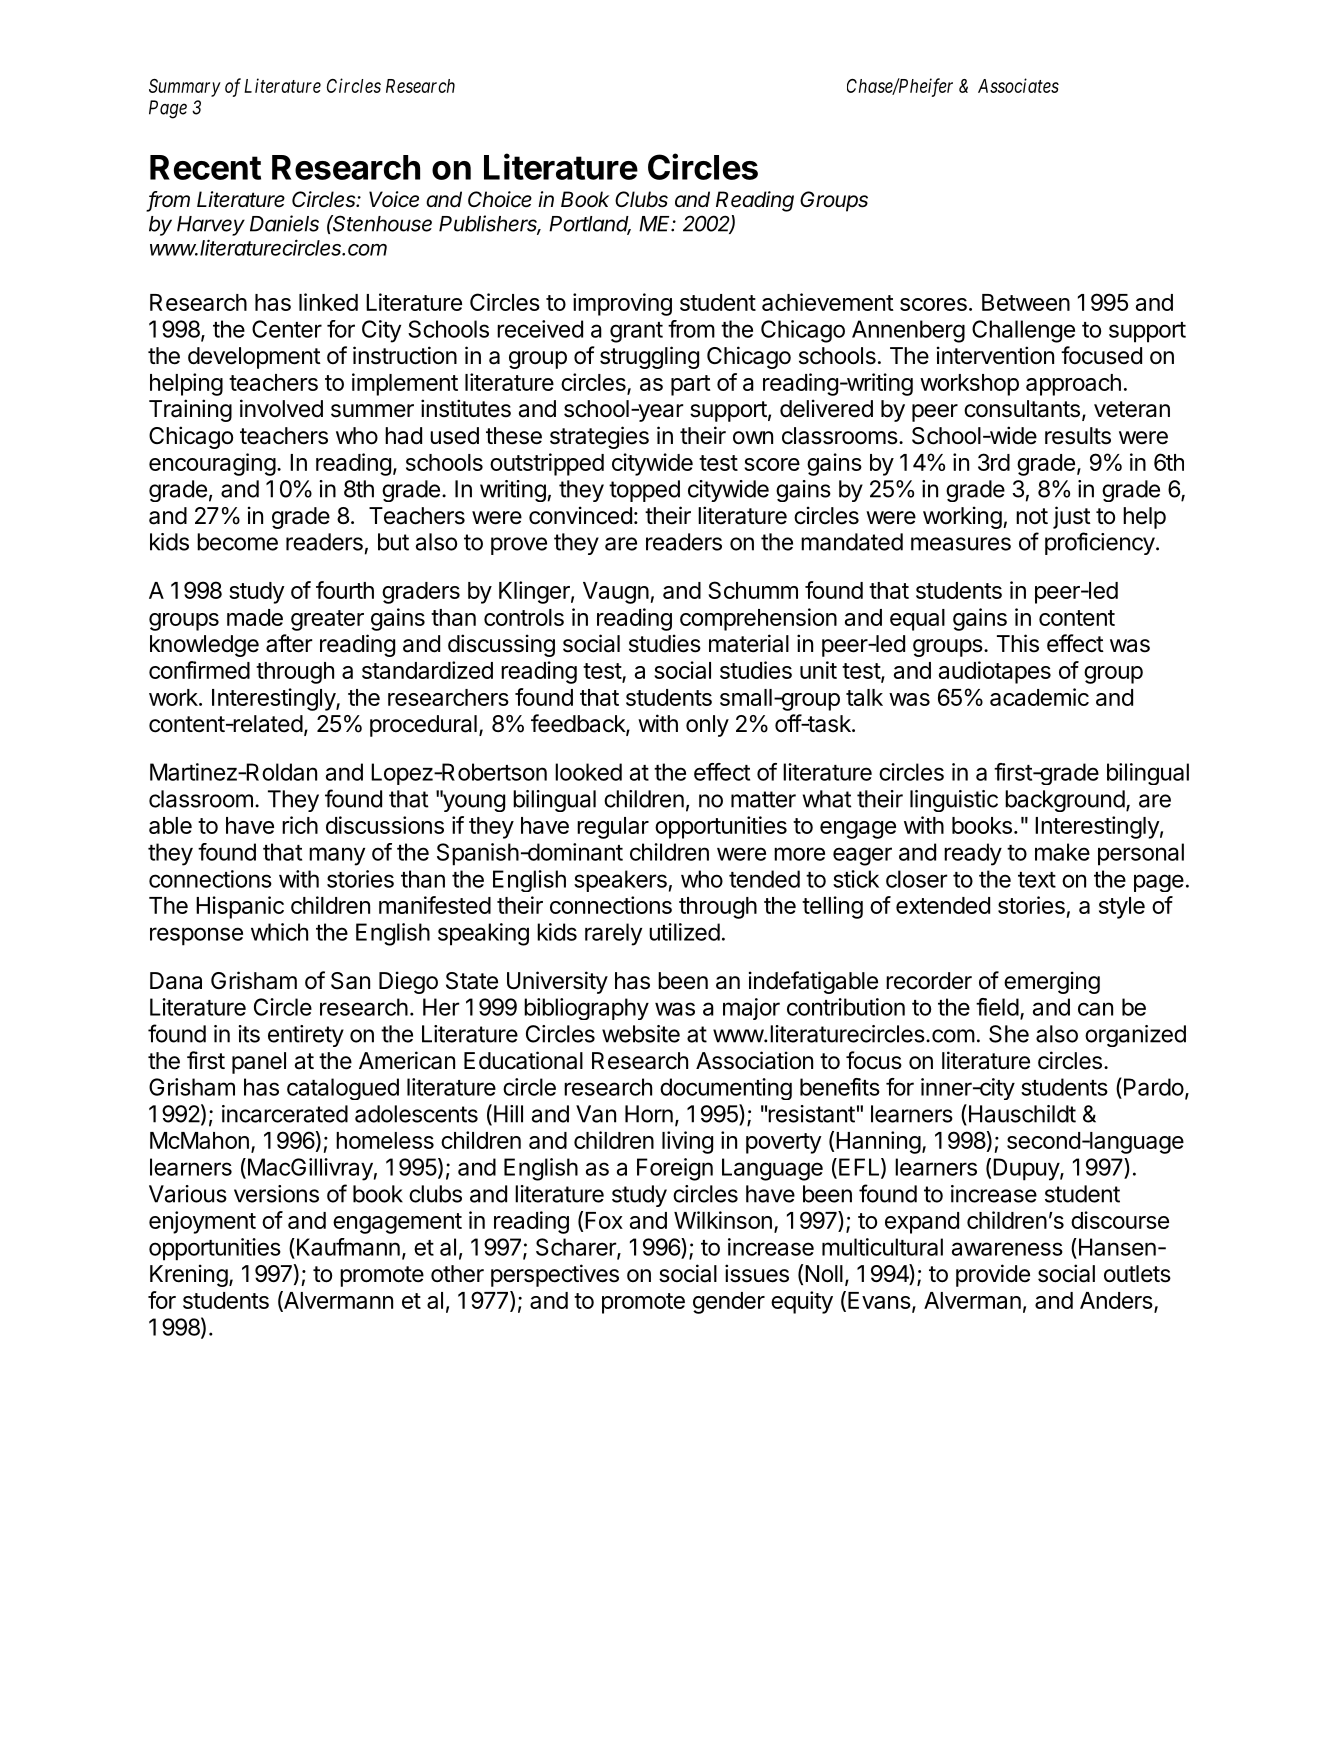  What do you see at coordinates (590, 225) in the page?
I see `Portland` at bounding box center [590, 225].
